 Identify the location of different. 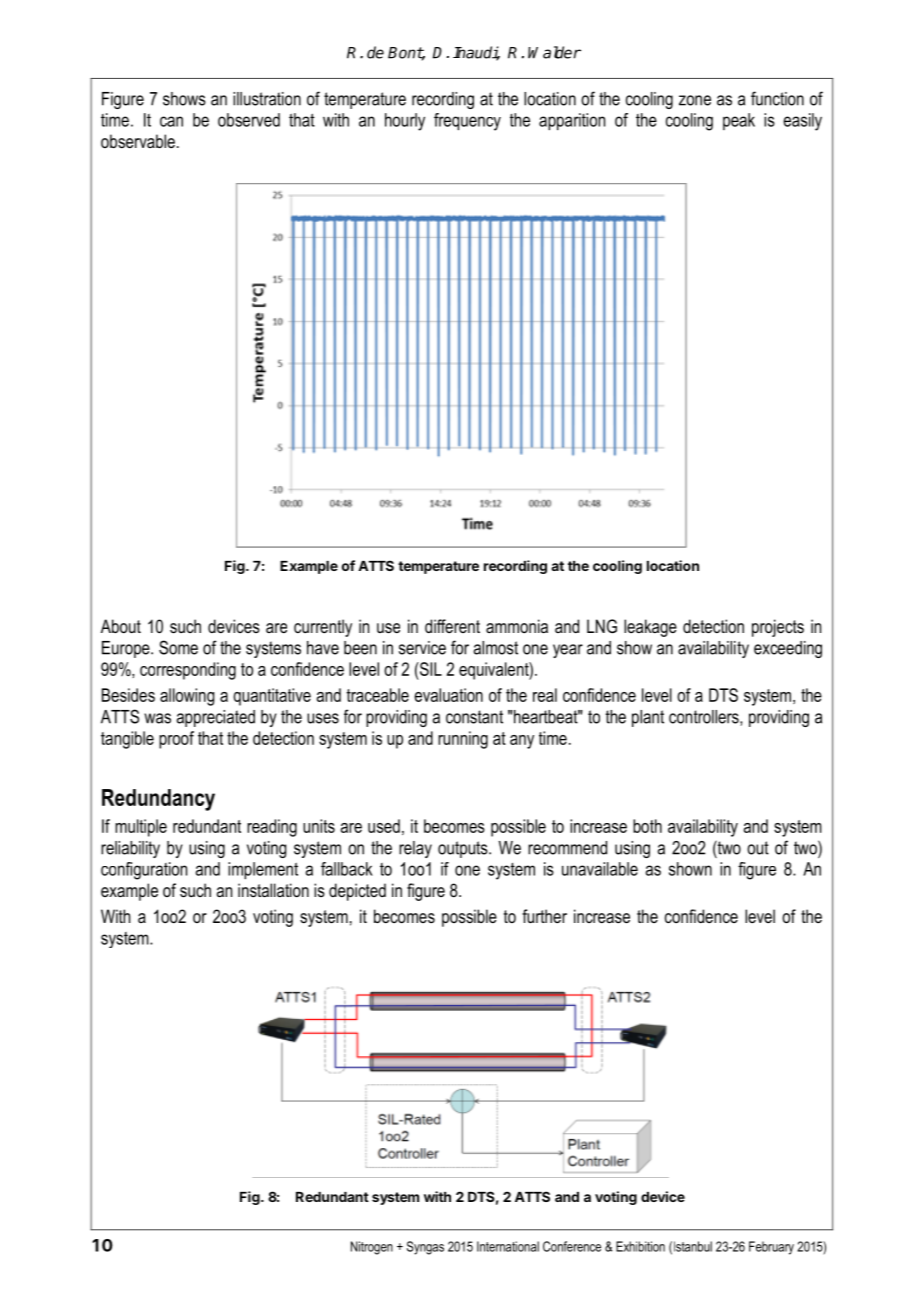
(452, 626).
